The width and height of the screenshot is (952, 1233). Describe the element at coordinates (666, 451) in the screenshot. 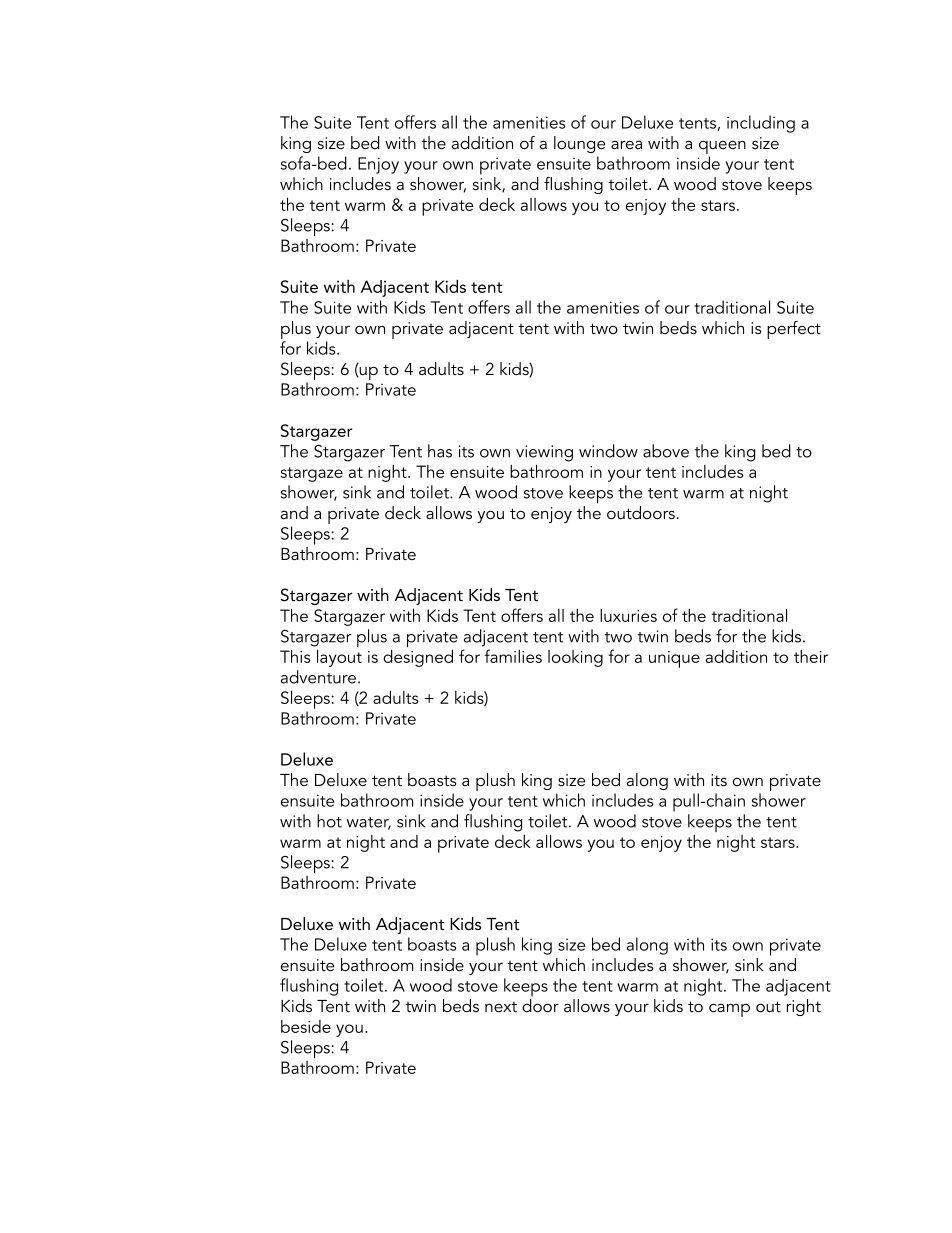

I see `above` at that location.
